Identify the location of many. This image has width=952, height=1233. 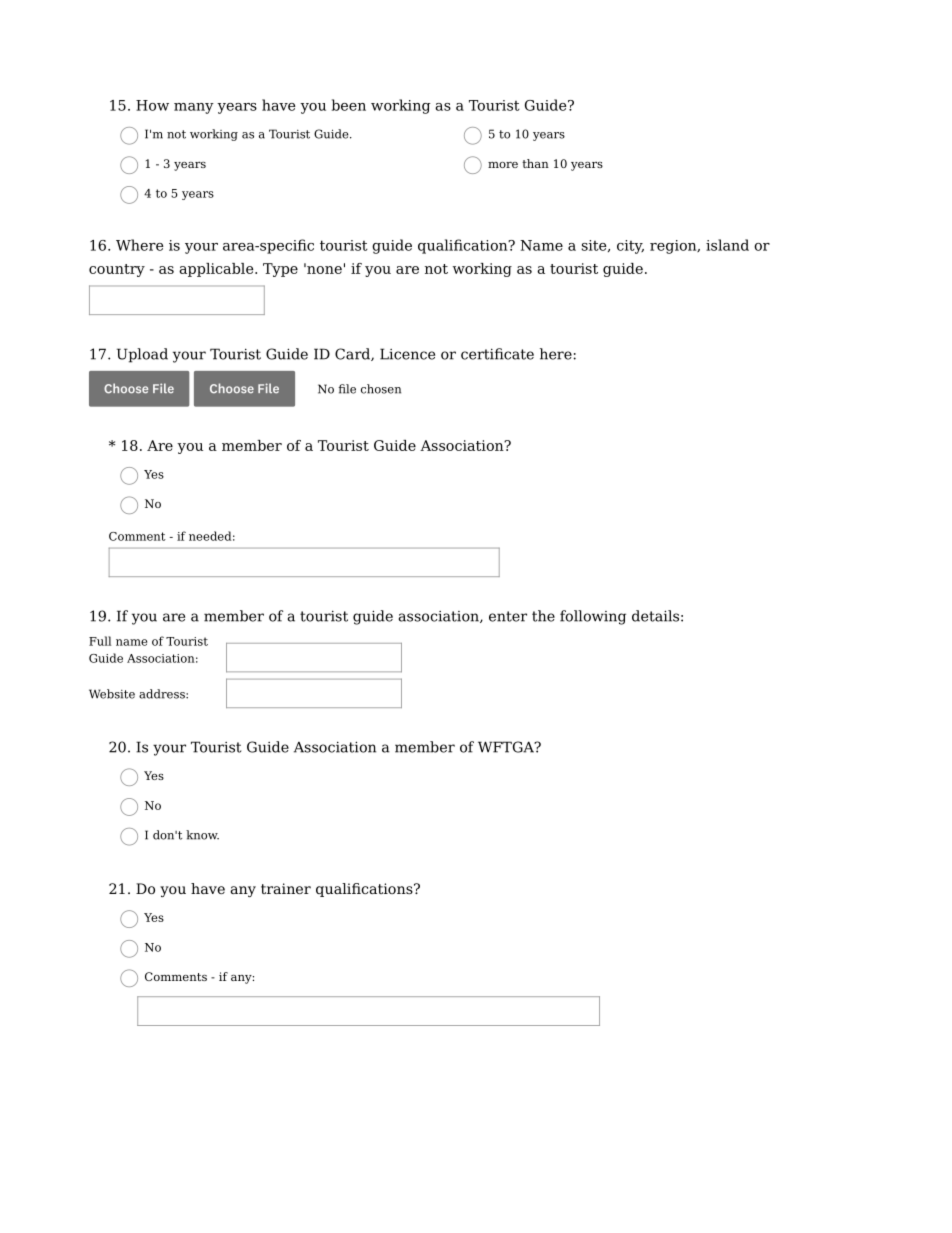
(194, 108).
